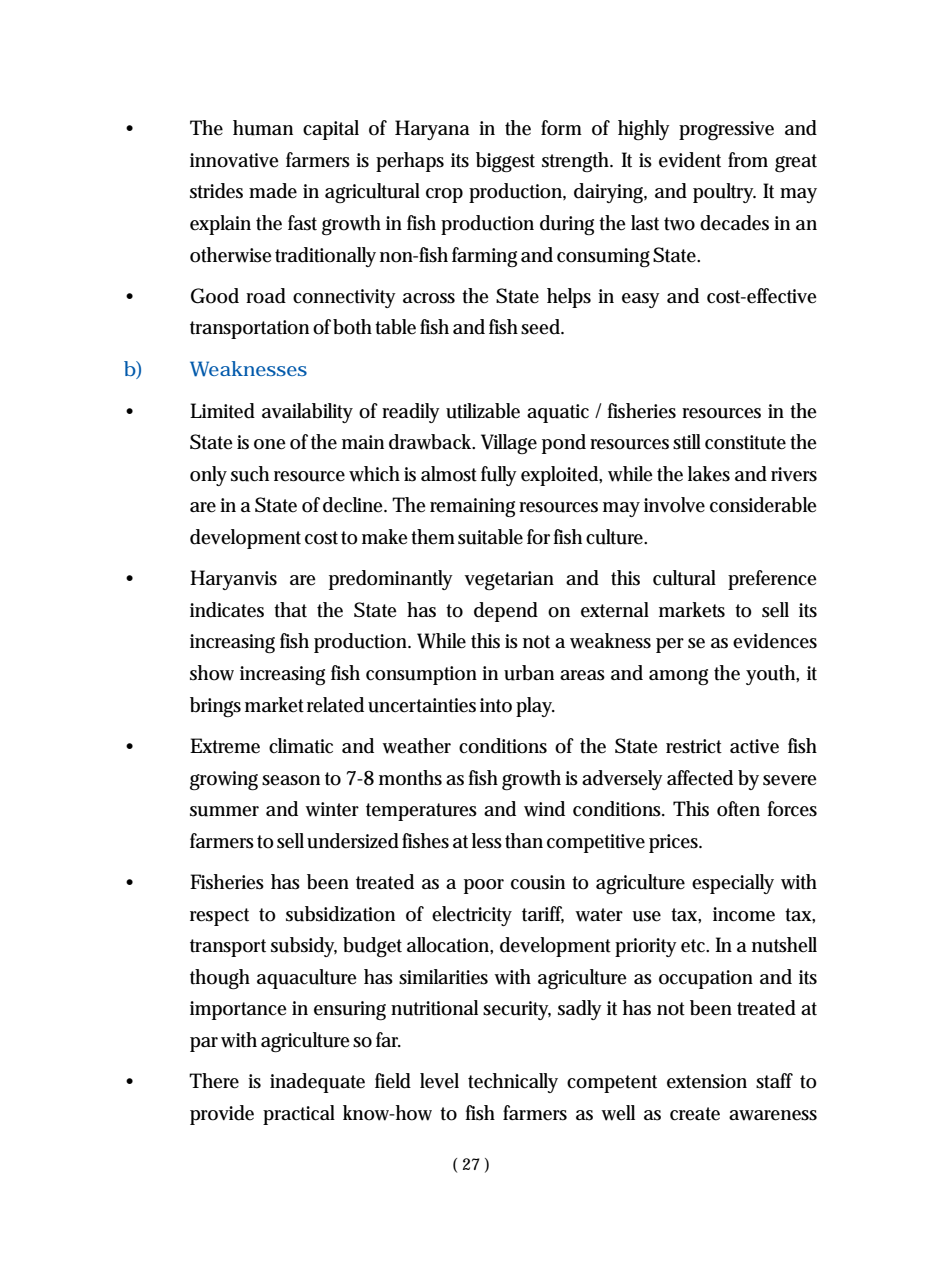  What do you see at coordinates (505, 162) in the page?
I see `biggest` at bounding box center [505, 162].
